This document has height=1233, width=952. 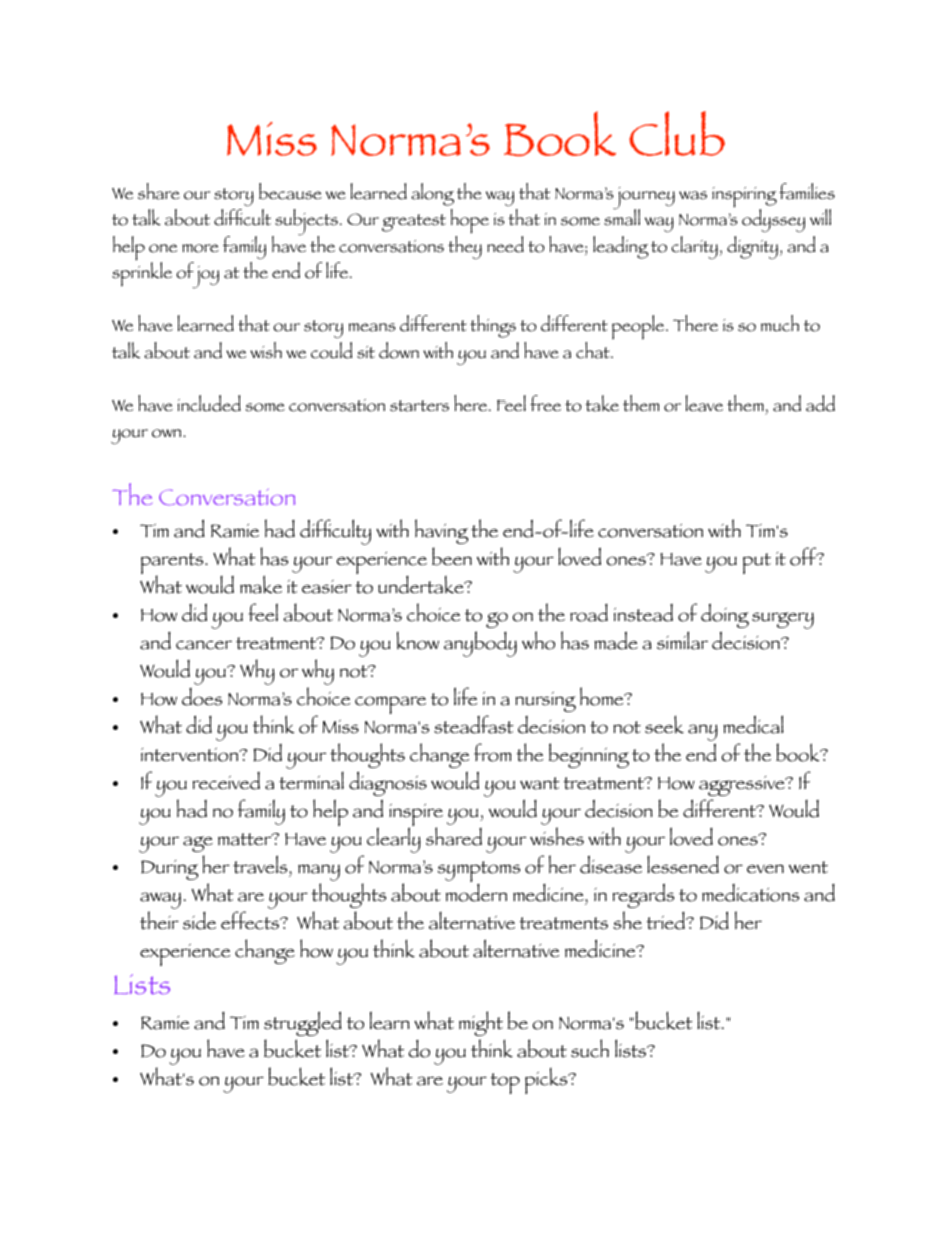 I want to click on starters, so click(x=419, y=406).
